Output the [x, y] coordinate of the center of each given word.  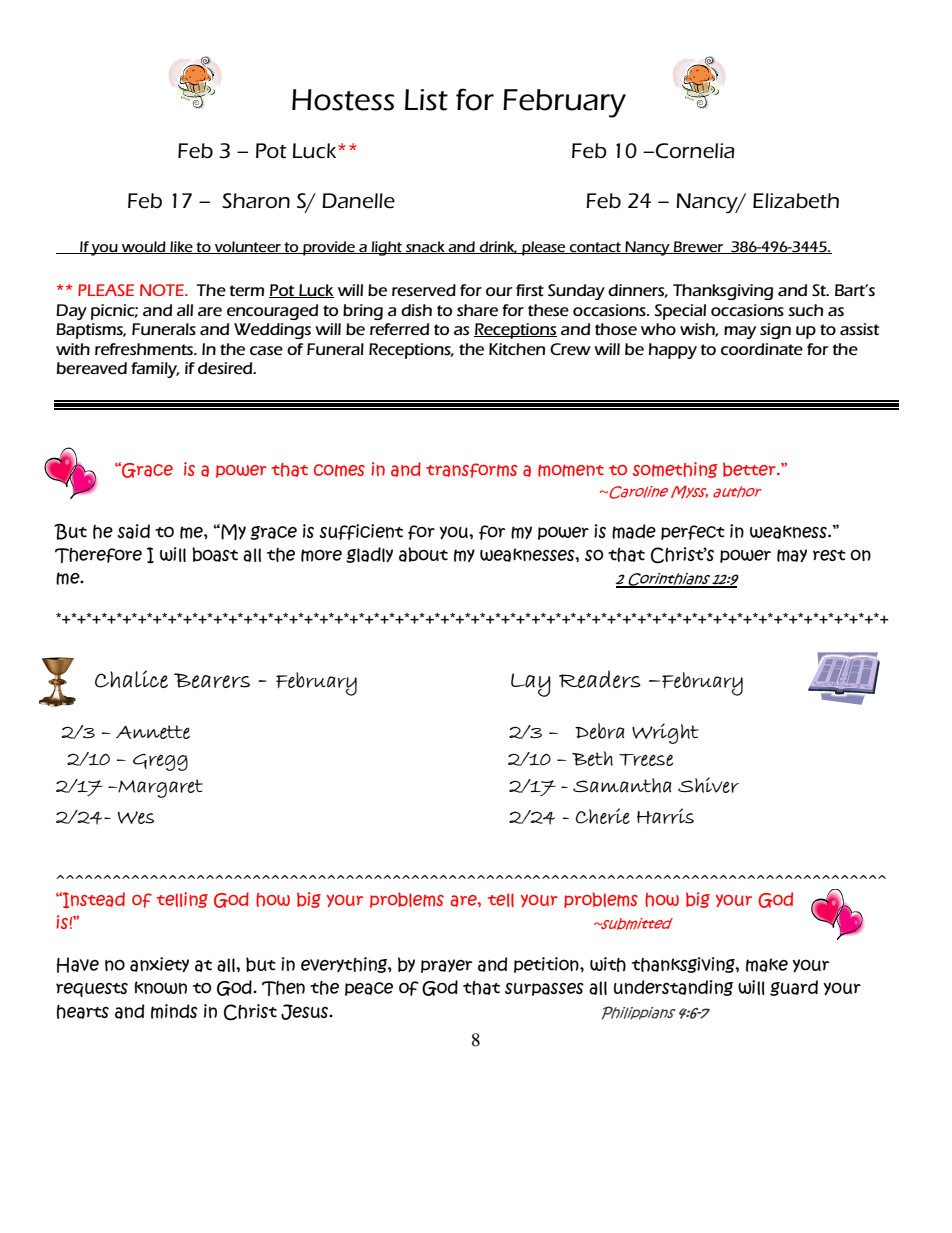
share [477, 310]
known [161, 987]
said [133, 531]
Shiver [708, 785]
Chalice [131, 679]
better [750, 469]
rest [829, 555]
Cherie [603, 816]
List [426, 100]
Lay [531, 685]
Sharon [256, 200]
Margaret [159, 788]
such [805, 310]
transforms [472, 470]
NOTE [163, 290]
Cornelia [695, 151]
